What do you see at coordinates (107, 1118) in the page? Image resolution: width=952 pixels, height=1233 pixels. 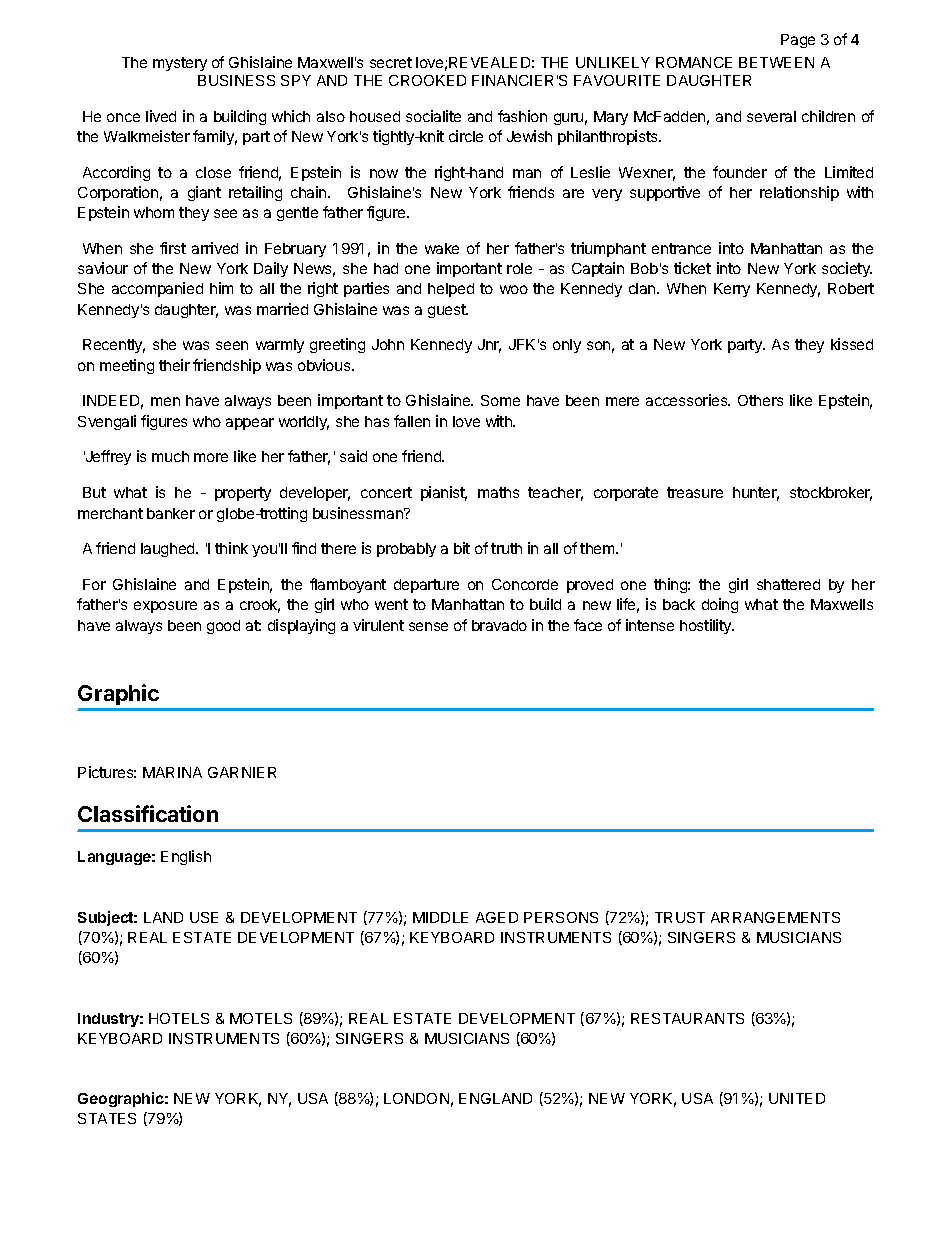 I see `STATES` at bounding box center [107, 1118].
